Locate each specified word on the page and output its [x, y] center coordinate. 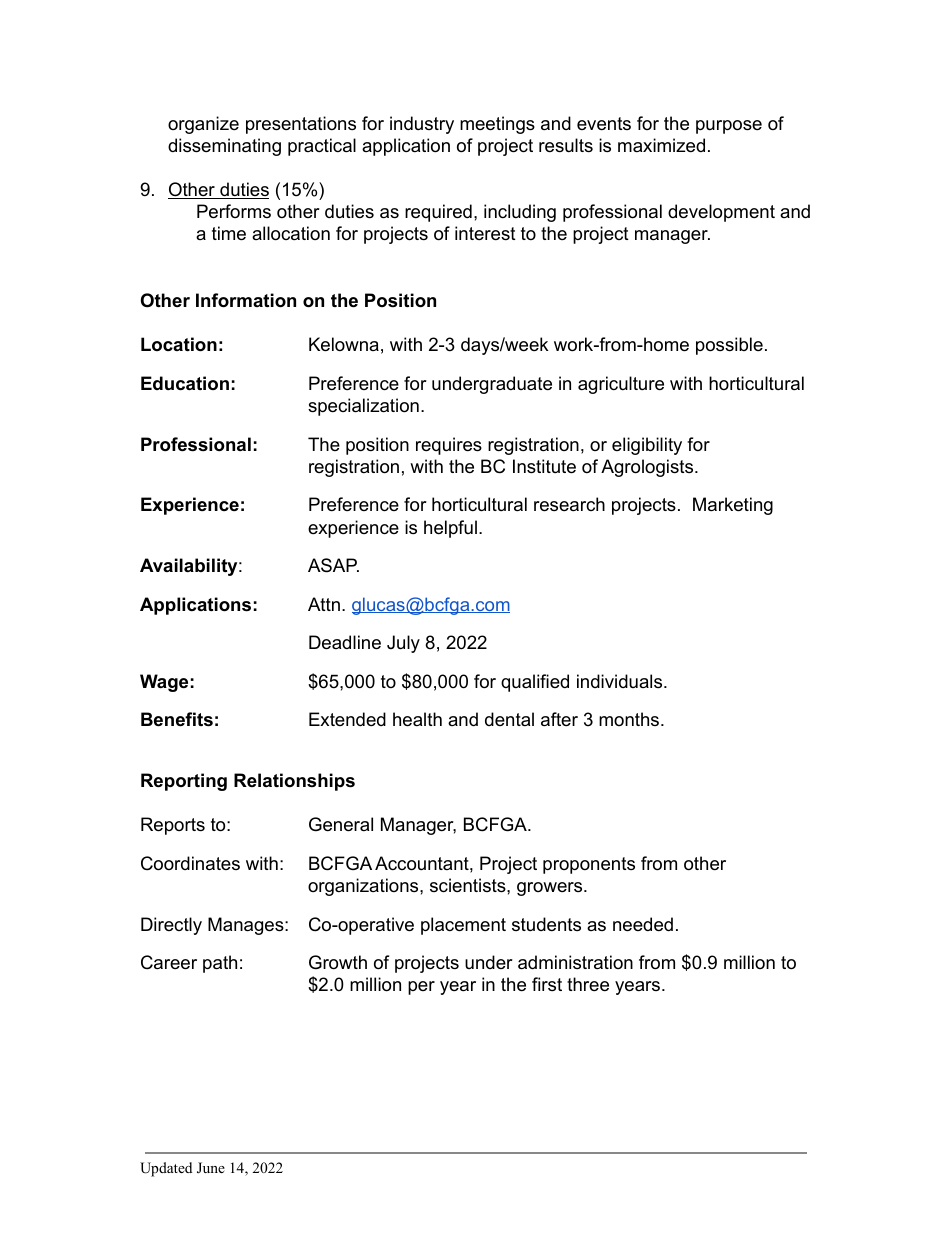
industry [422, 125]
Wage [164, 683]
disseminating [224, 147]
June [211, 1168]
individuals [619, 681]
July [403, 644]
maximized [661, 145]
